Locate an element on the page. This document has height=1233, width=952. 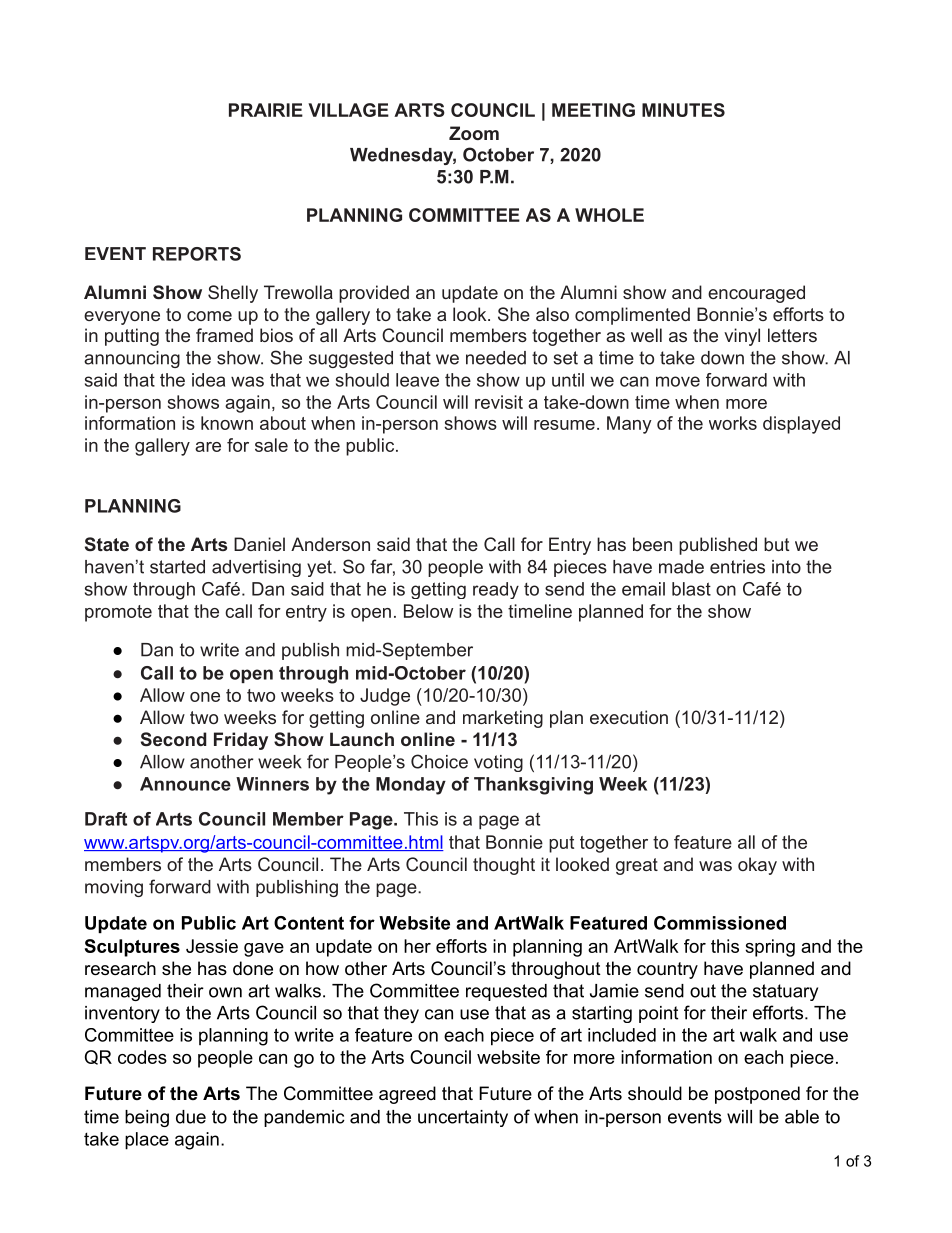
Zoom is located at coordinates (474, 133).
